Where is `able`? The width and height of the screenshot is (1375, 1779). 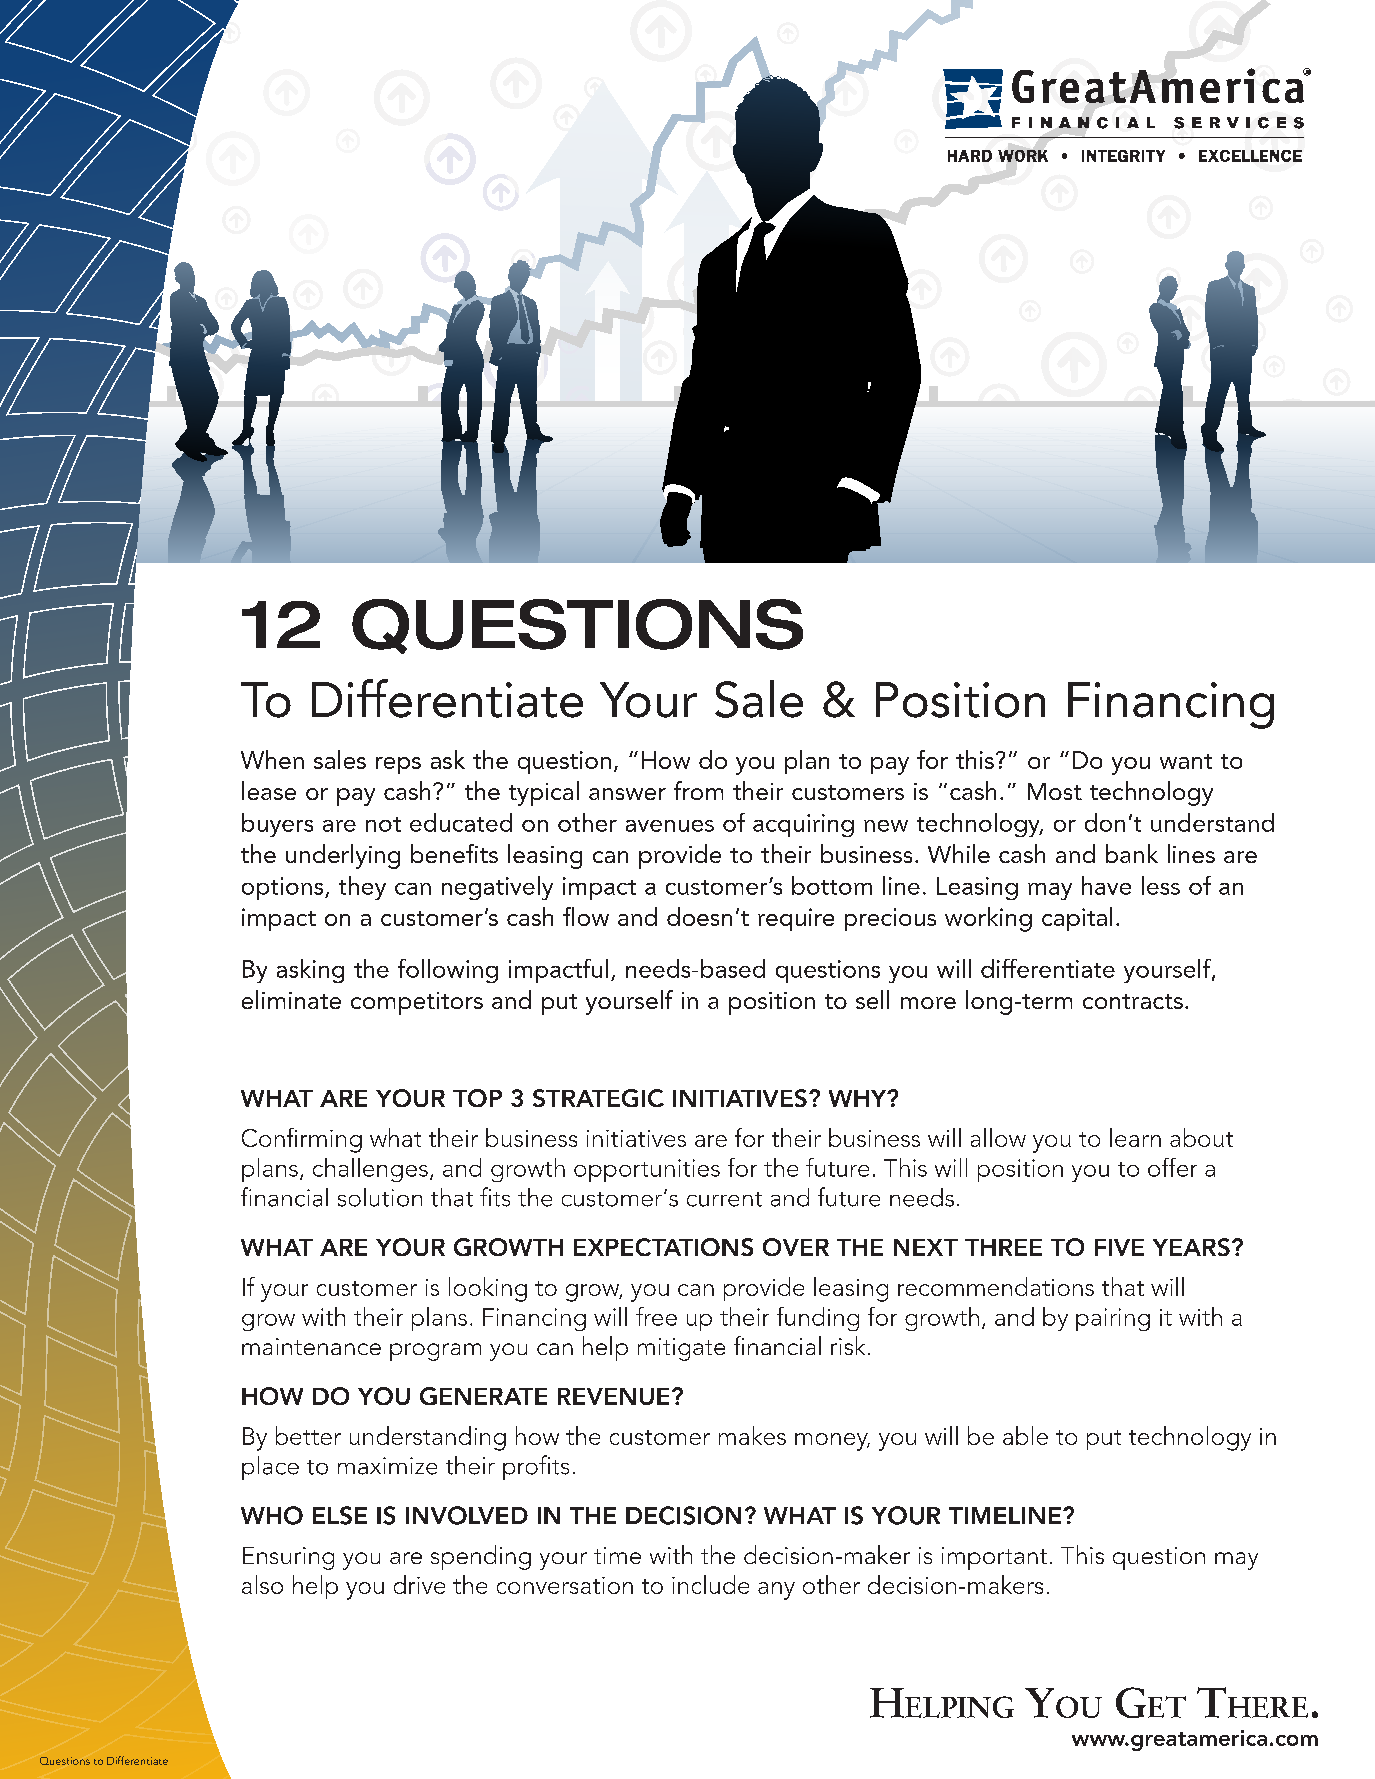 able is located at coordinates (1025, 1435).
